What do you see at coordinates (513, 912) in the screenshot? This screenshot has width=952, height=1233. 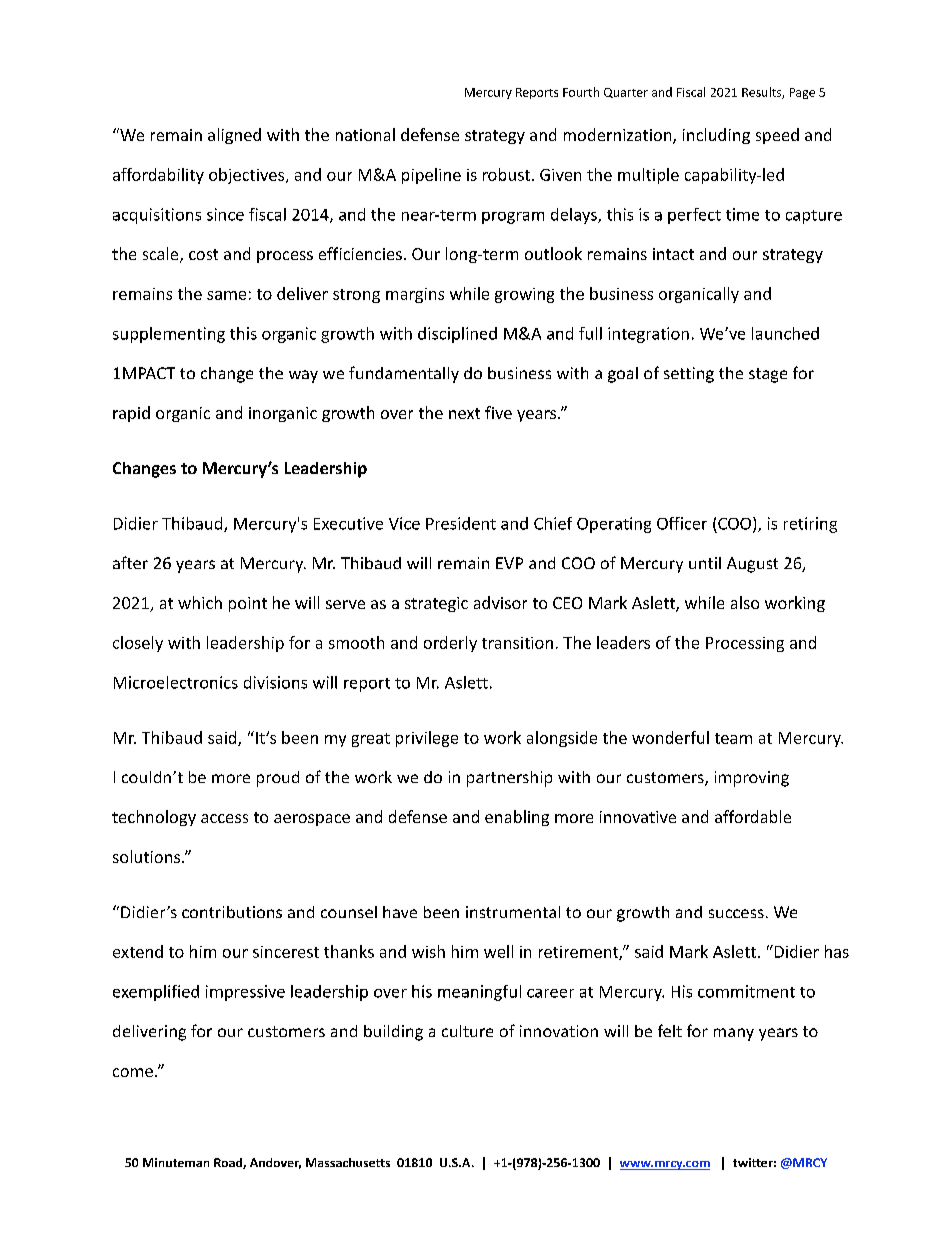 I see `instrumental` at bounding box center [513, 912].
